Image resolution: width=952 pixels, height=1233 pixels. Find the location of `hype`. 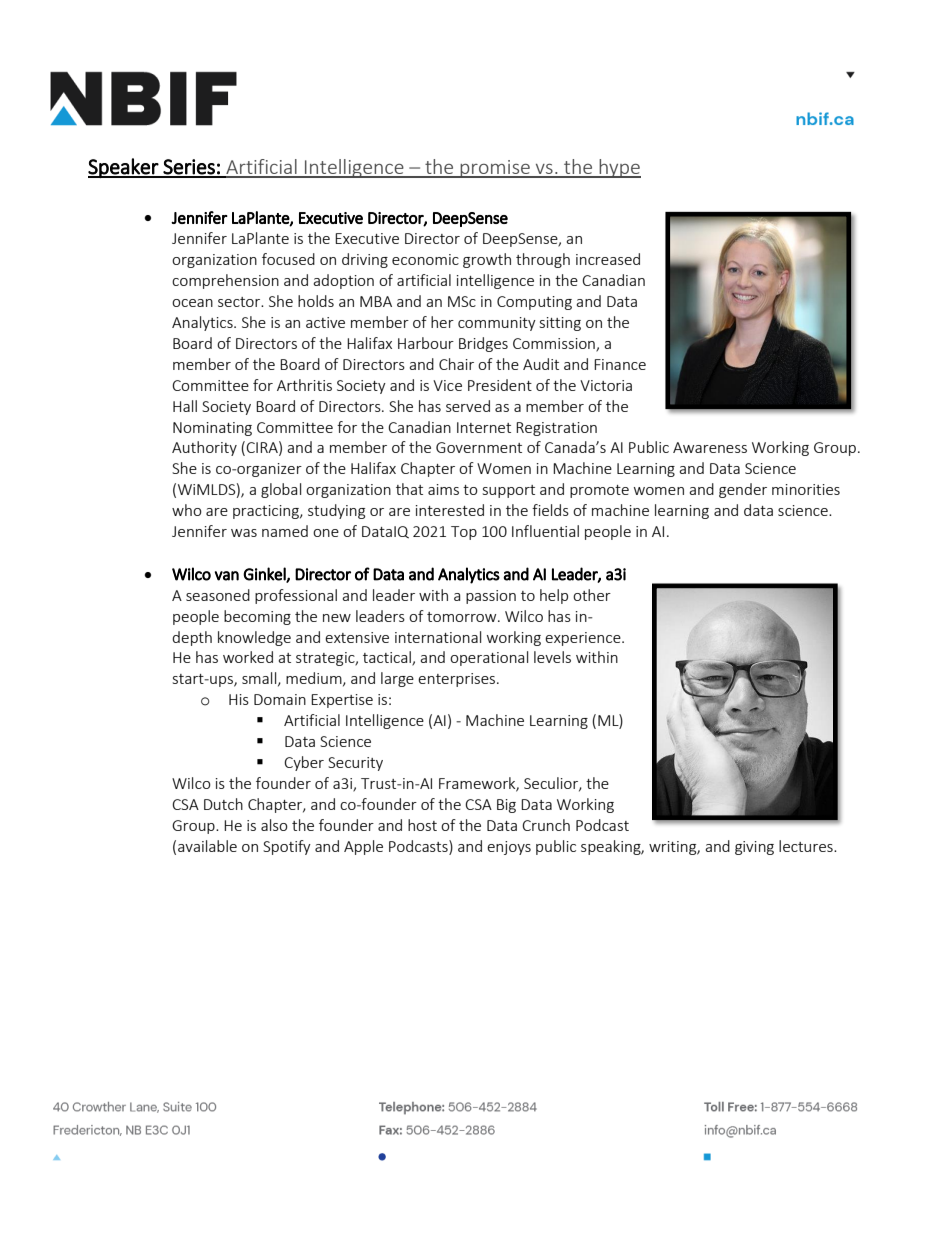

hype is located at coordinates (619, 168).
